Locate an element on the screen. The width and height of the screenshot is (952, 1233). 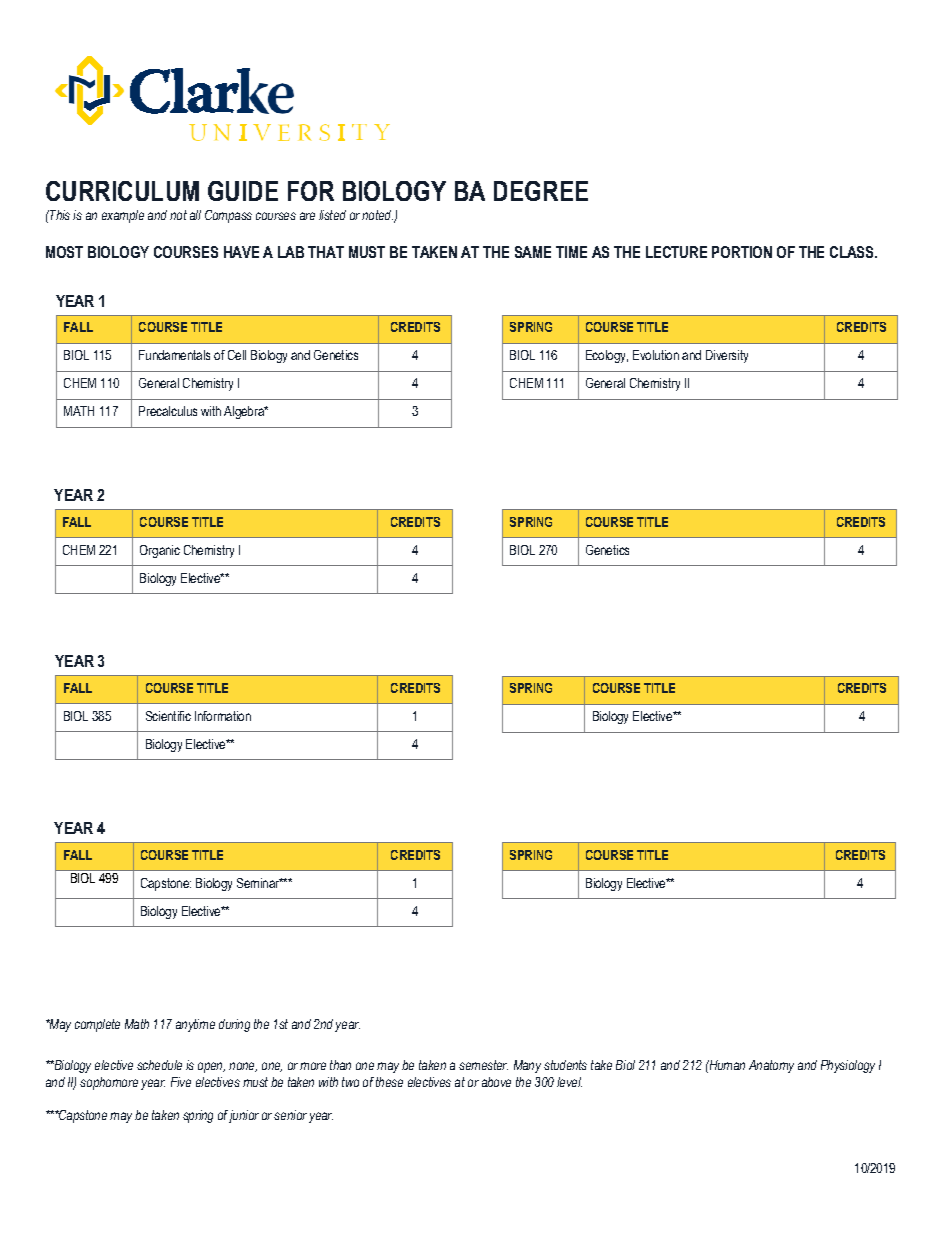
Diversity is located at coordinates (727, 356).
